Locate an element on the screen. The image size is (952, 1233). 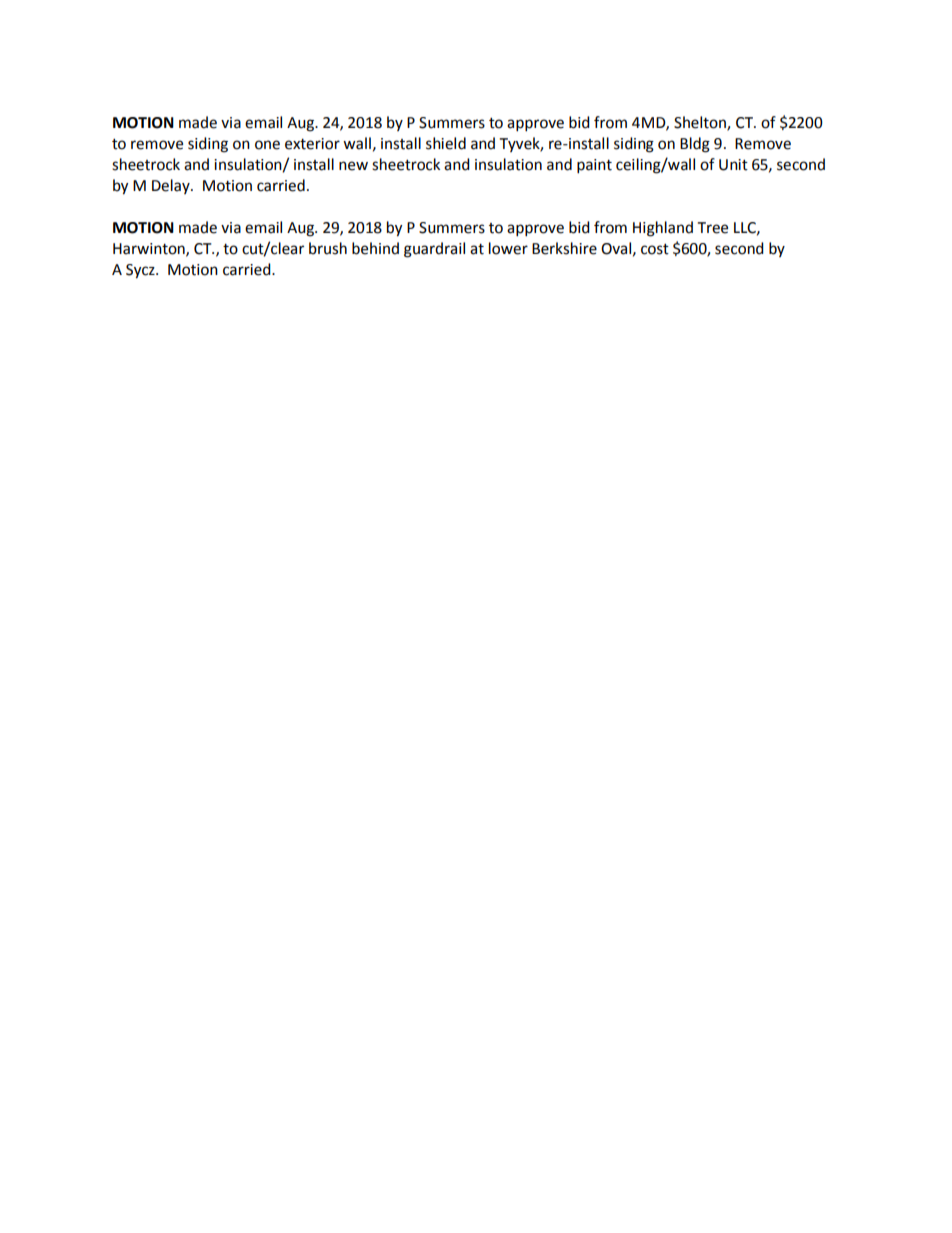
cost is located at coordinates (655, 249).
